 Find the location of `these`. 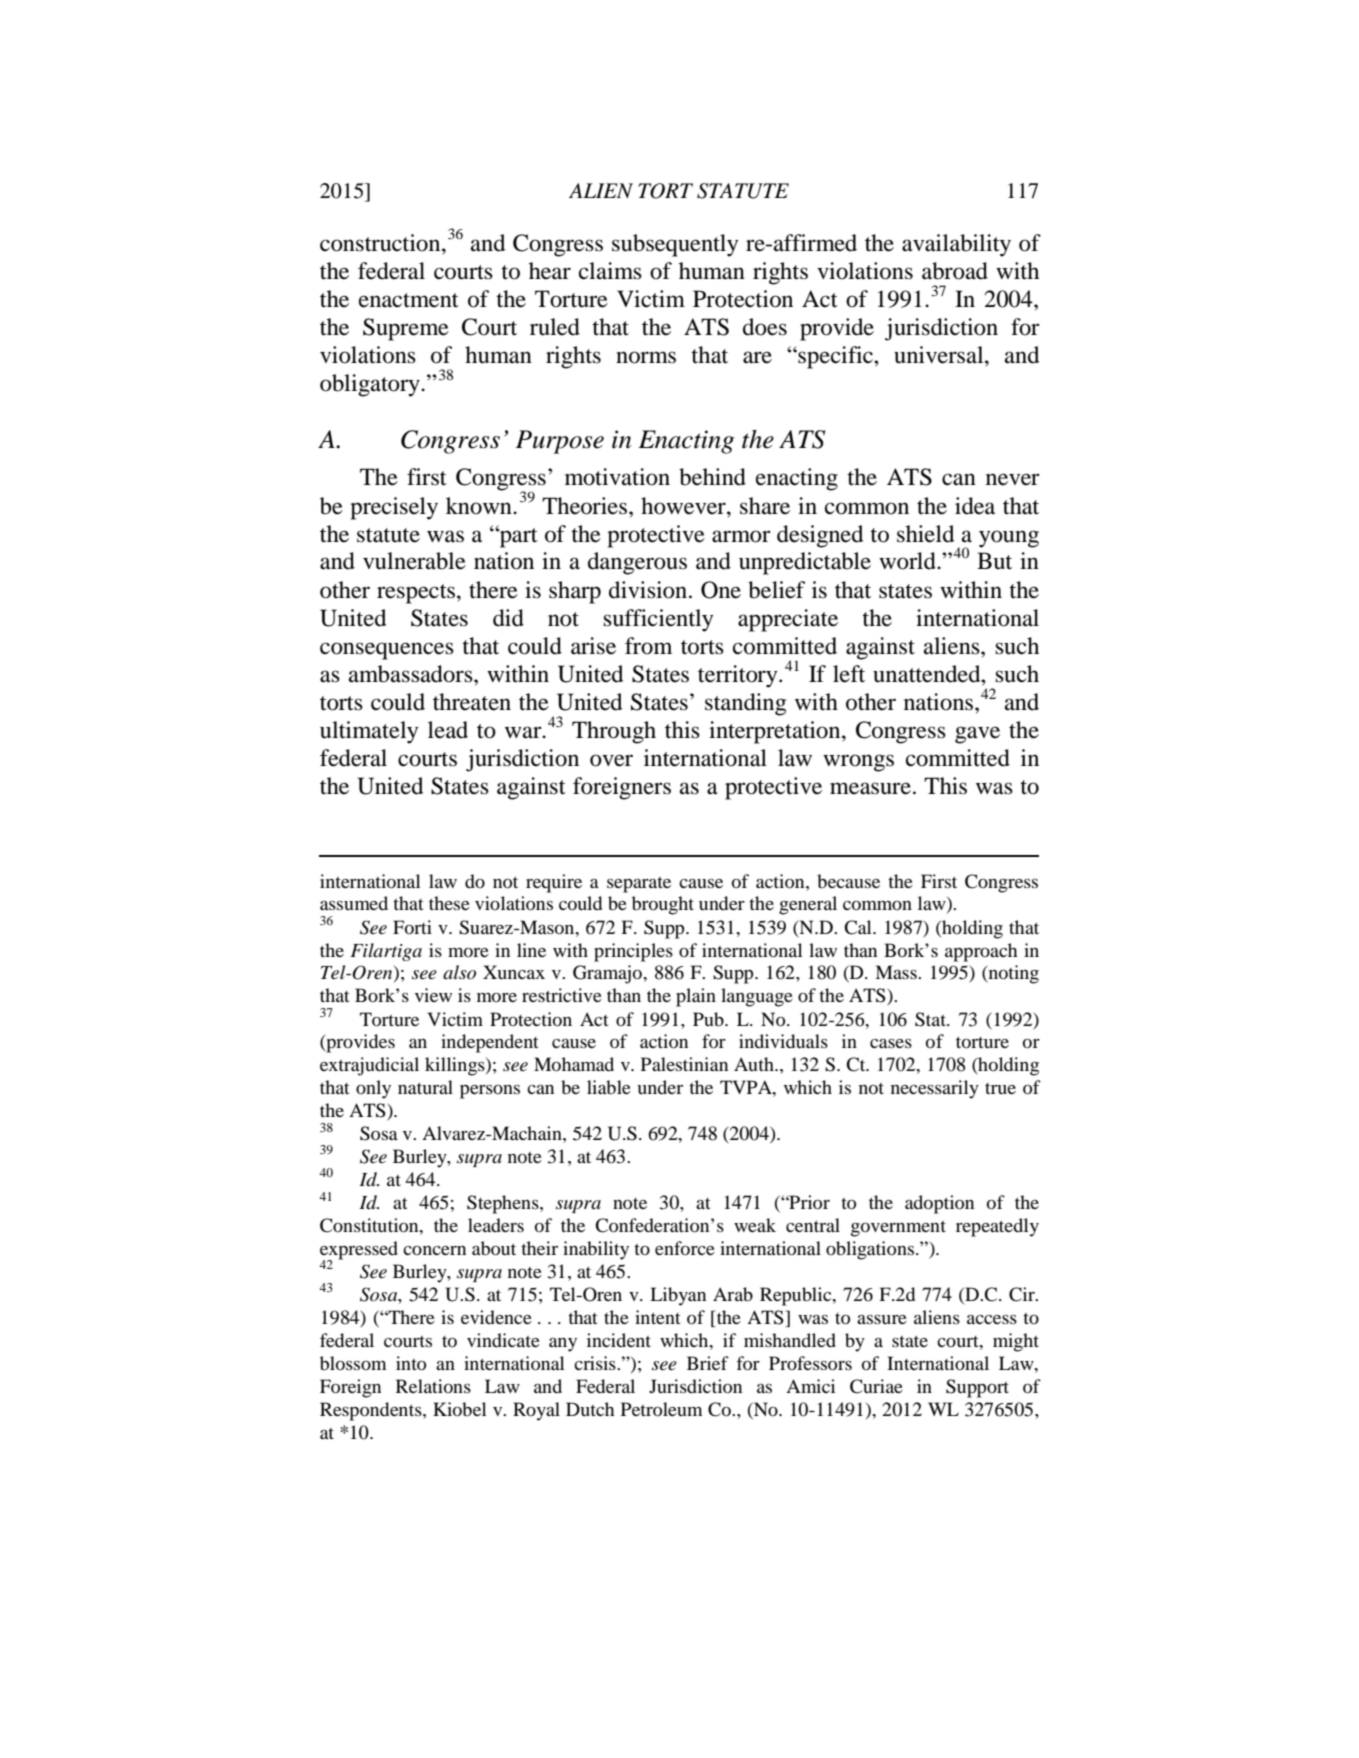

these is located at coordinates (449, 903).
